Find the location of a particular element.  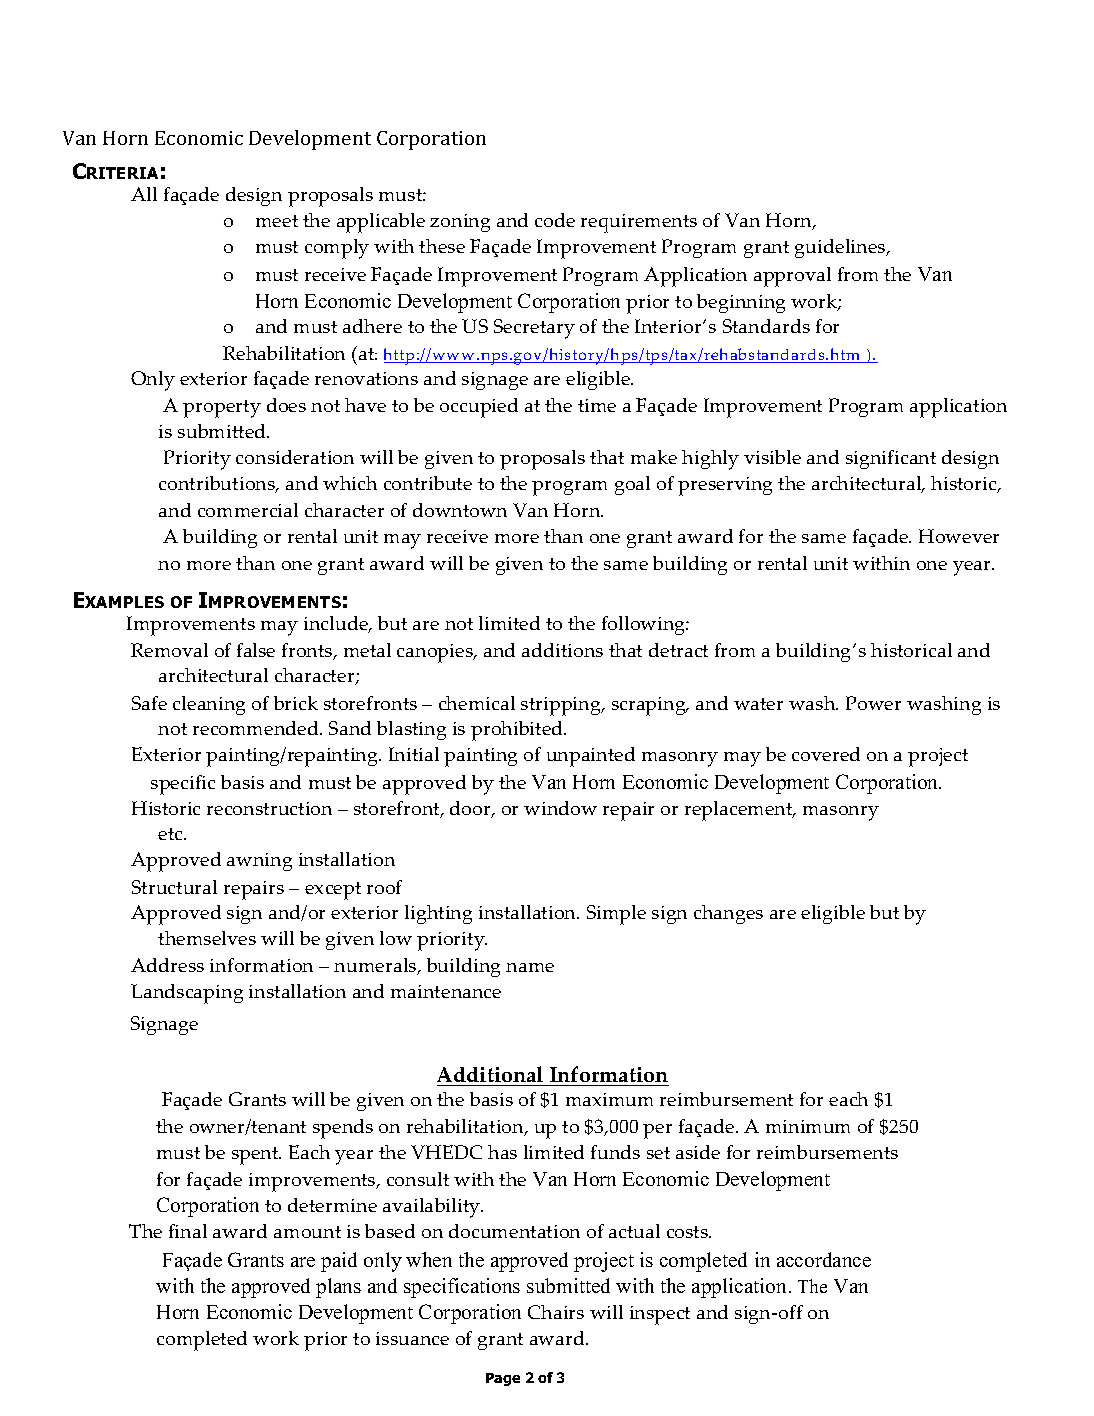

window is located at coordinates (560, 808).
